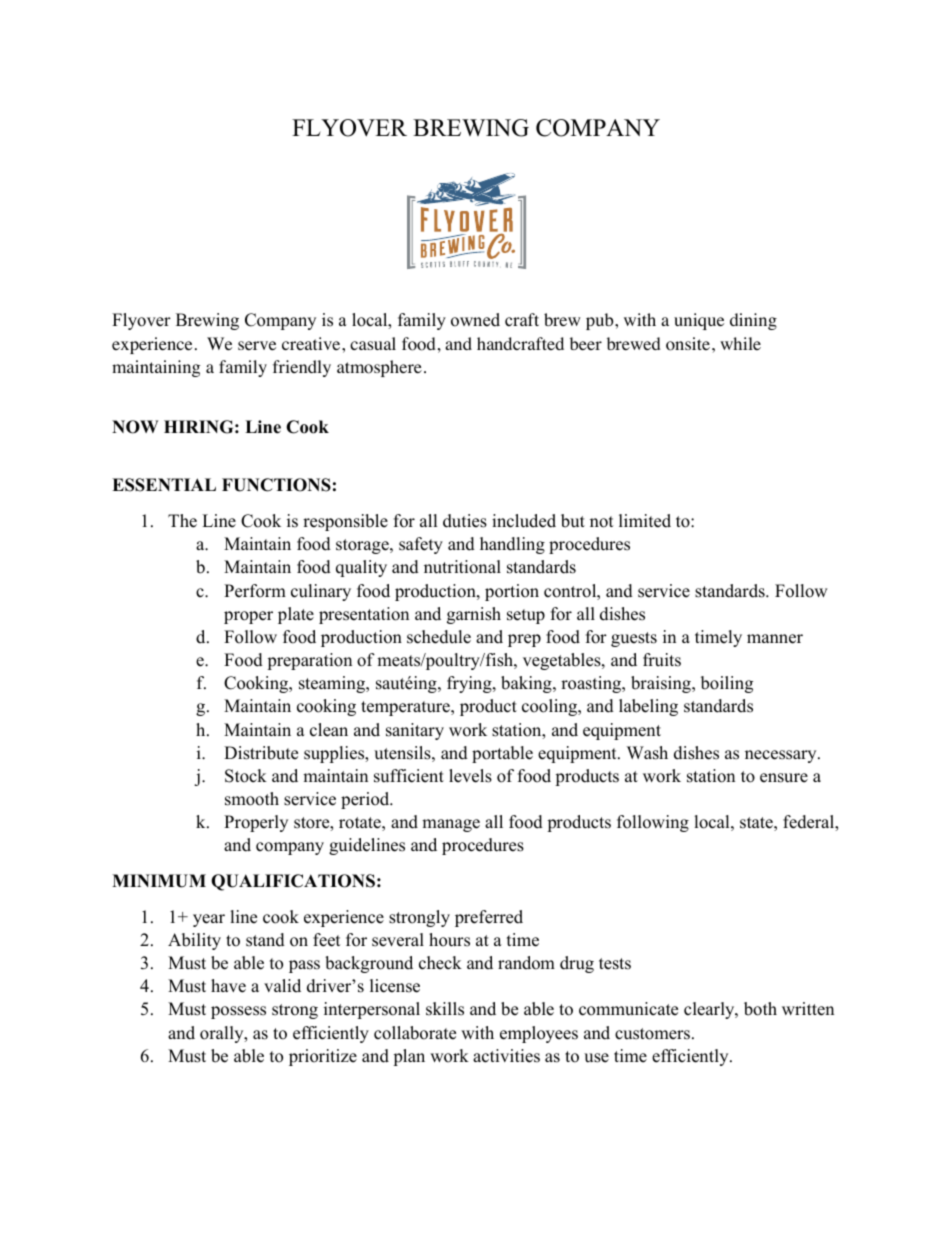  What do you see at coordinates (333, 684) in the document?
I see `steaming` at bounding box center [333, 684].
